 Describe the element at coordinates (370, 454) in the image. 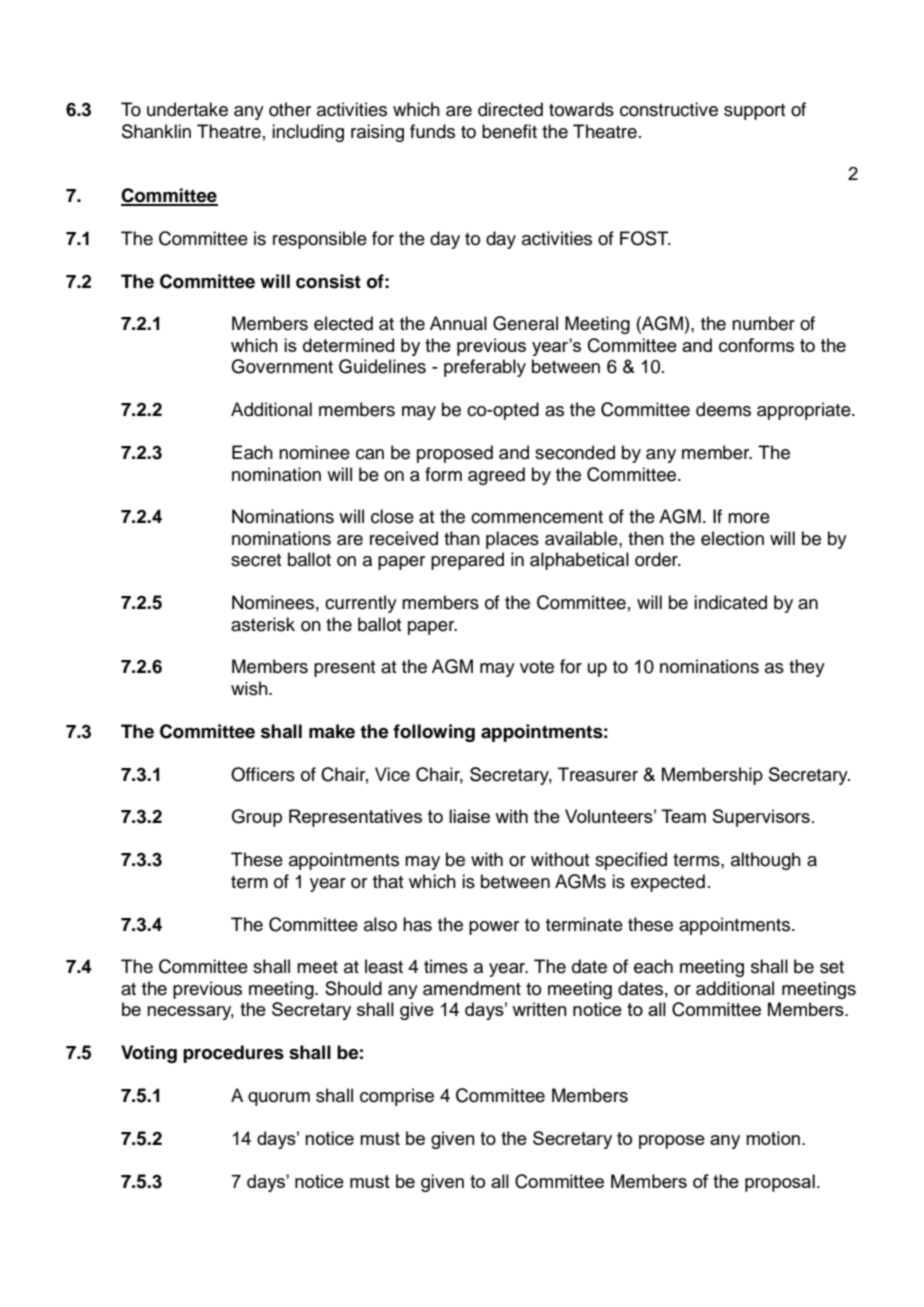

I see `can` at that location.
